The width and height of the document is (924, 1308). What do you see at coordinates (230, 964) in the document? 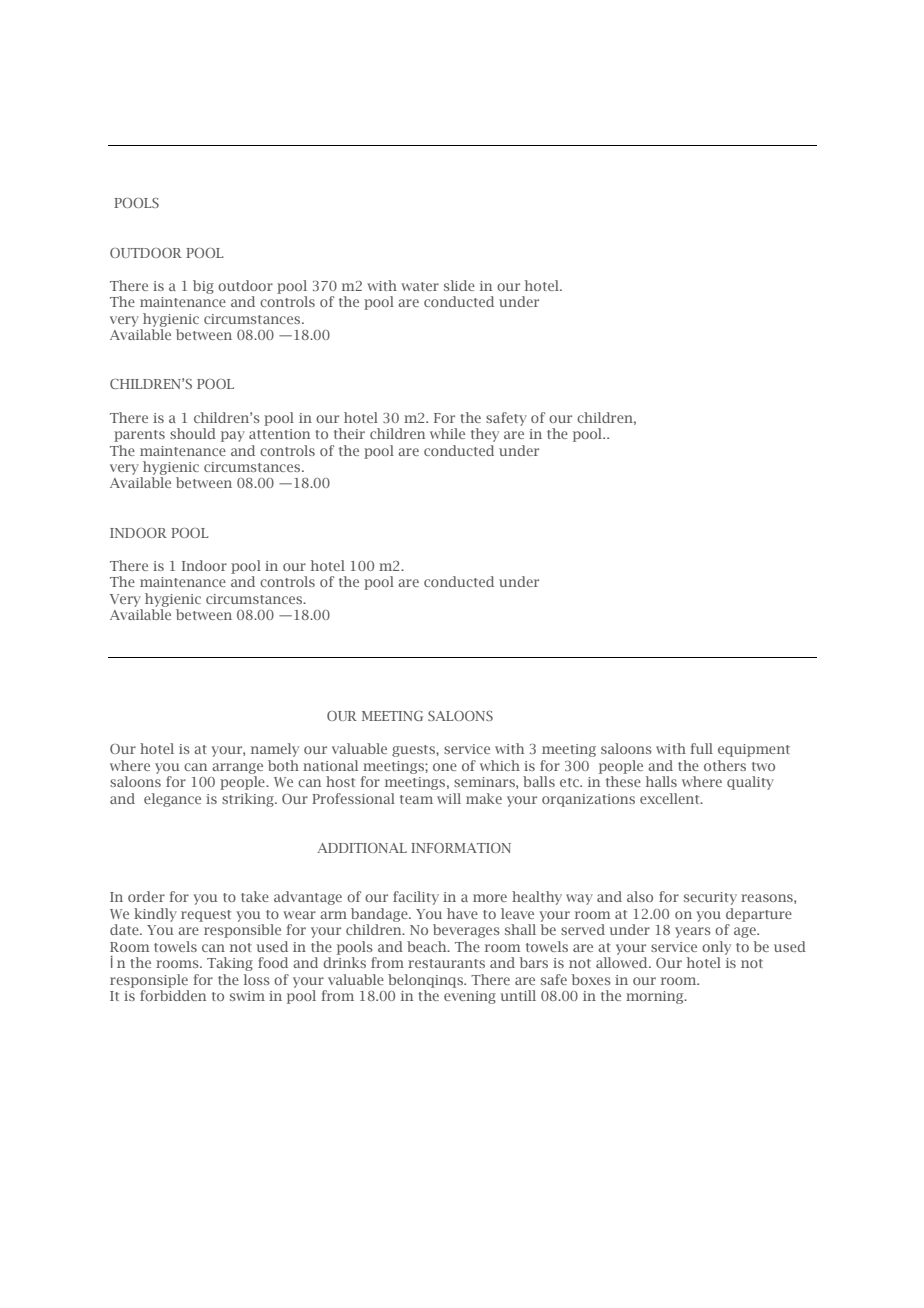
I see `Taking` at bounding box center [230, 964].
